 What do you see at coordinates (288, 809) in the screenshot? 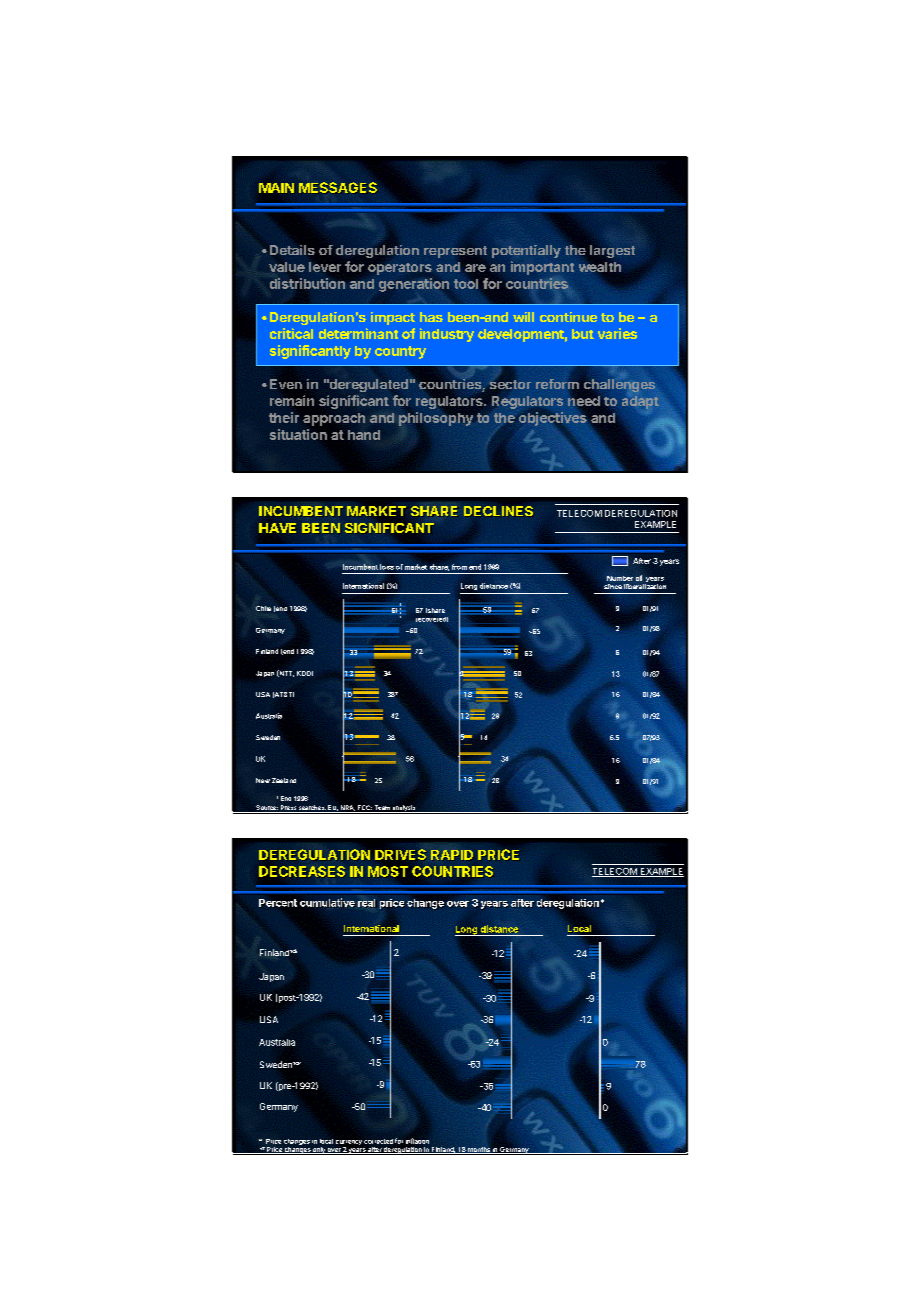
I see `Press` at bounding box center [288, 809].
